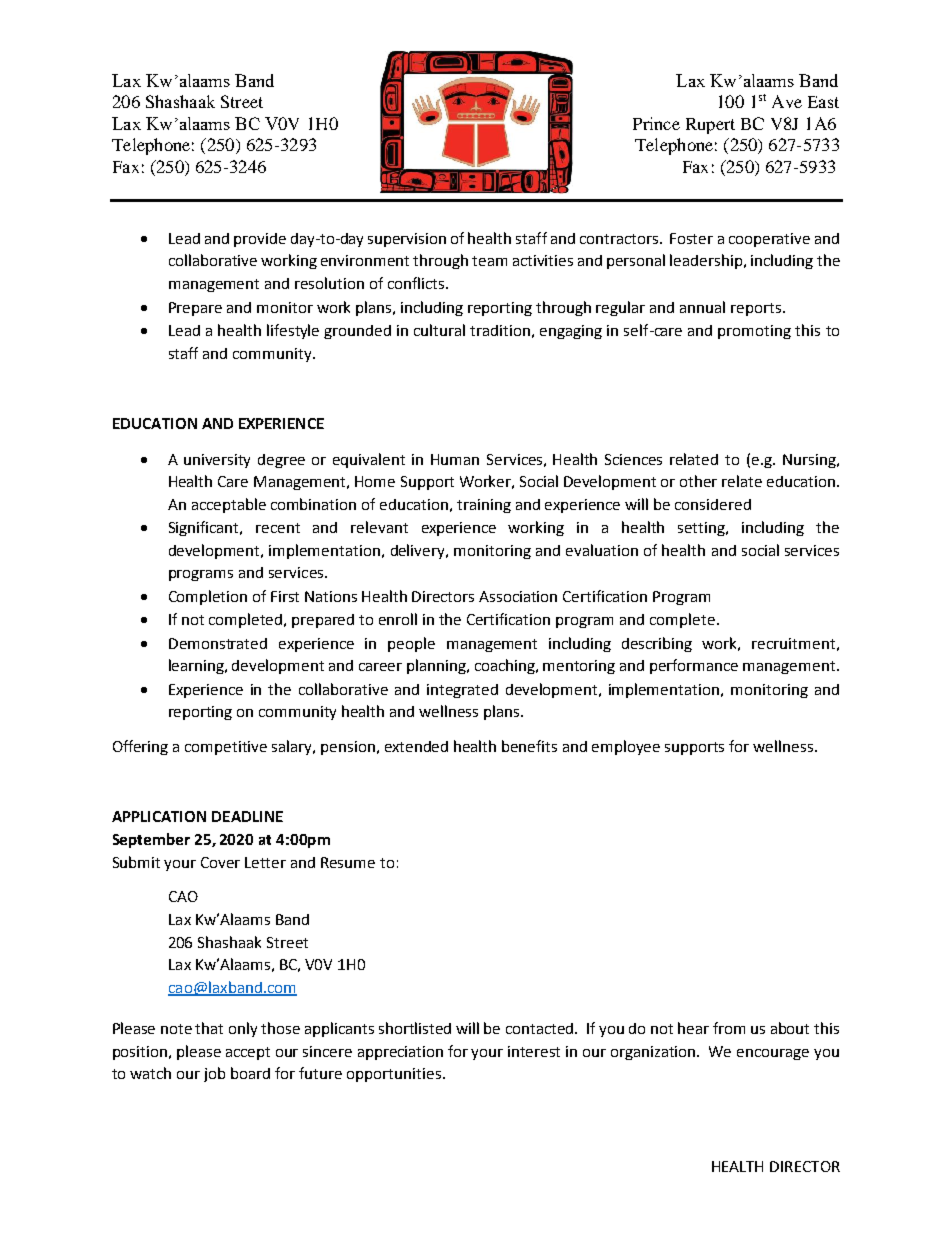 The width and height of the screenshot is (952, 1233). Describe the element at coordinates (529, 746) in the screenshot. I see `benefits` at that location.
